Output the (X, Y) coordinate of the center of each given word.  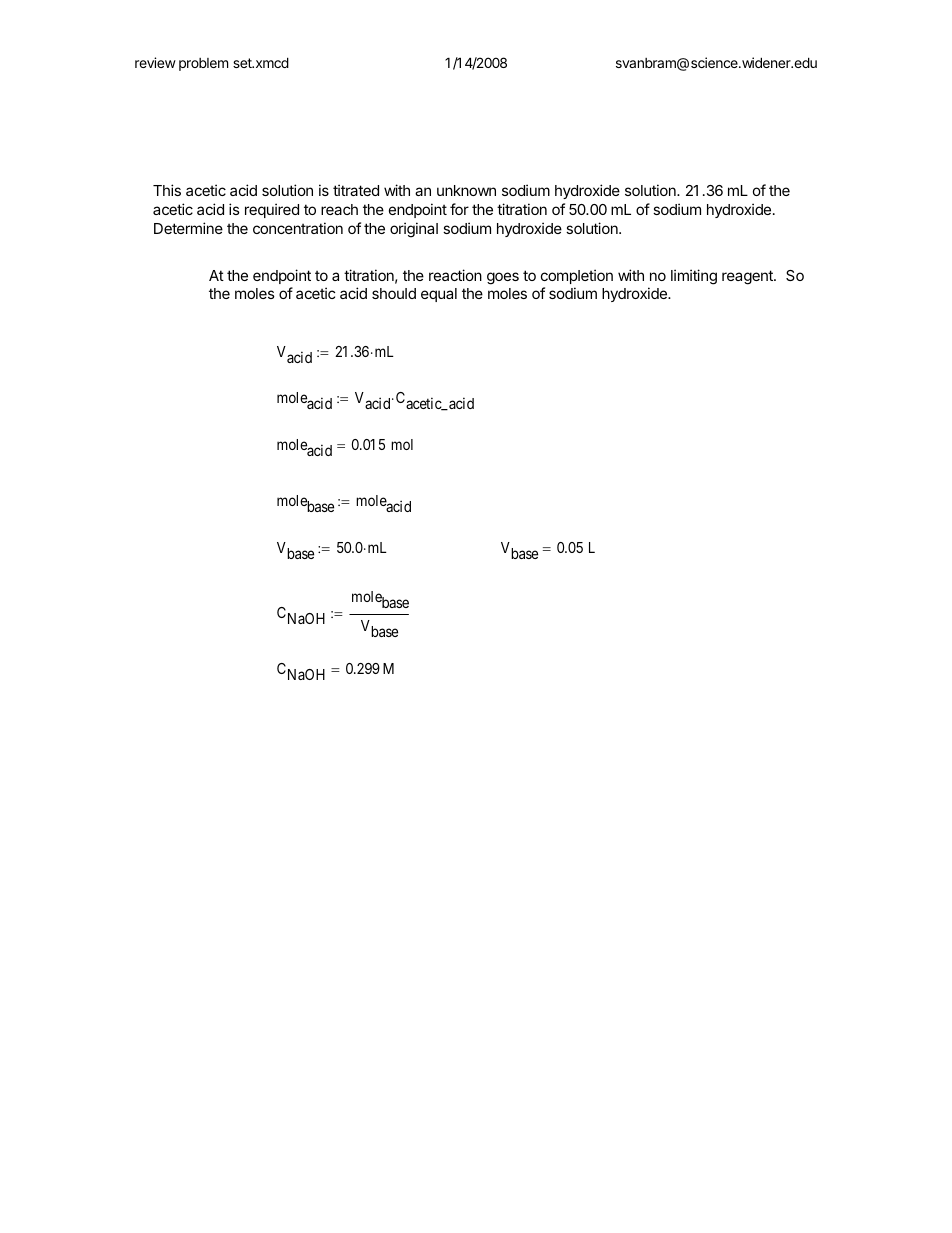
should (394, 293)
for (459, 209)
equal (439, 295)
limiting (694, 277)
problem (203, 64)
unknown (466, 190)
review (155, 62)
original (414, 230)
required (272, 210)
